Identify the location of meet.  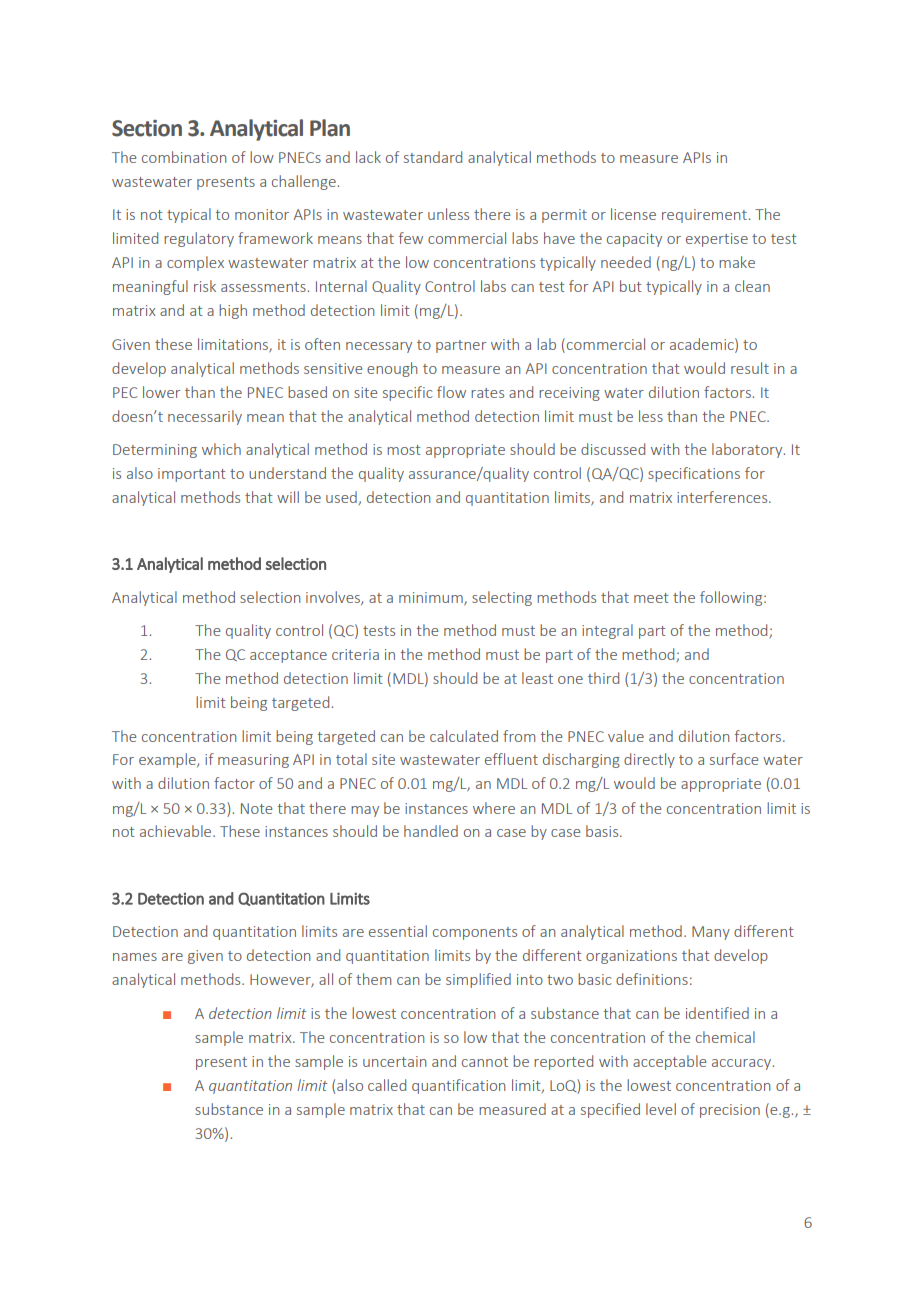
(651, 598).
